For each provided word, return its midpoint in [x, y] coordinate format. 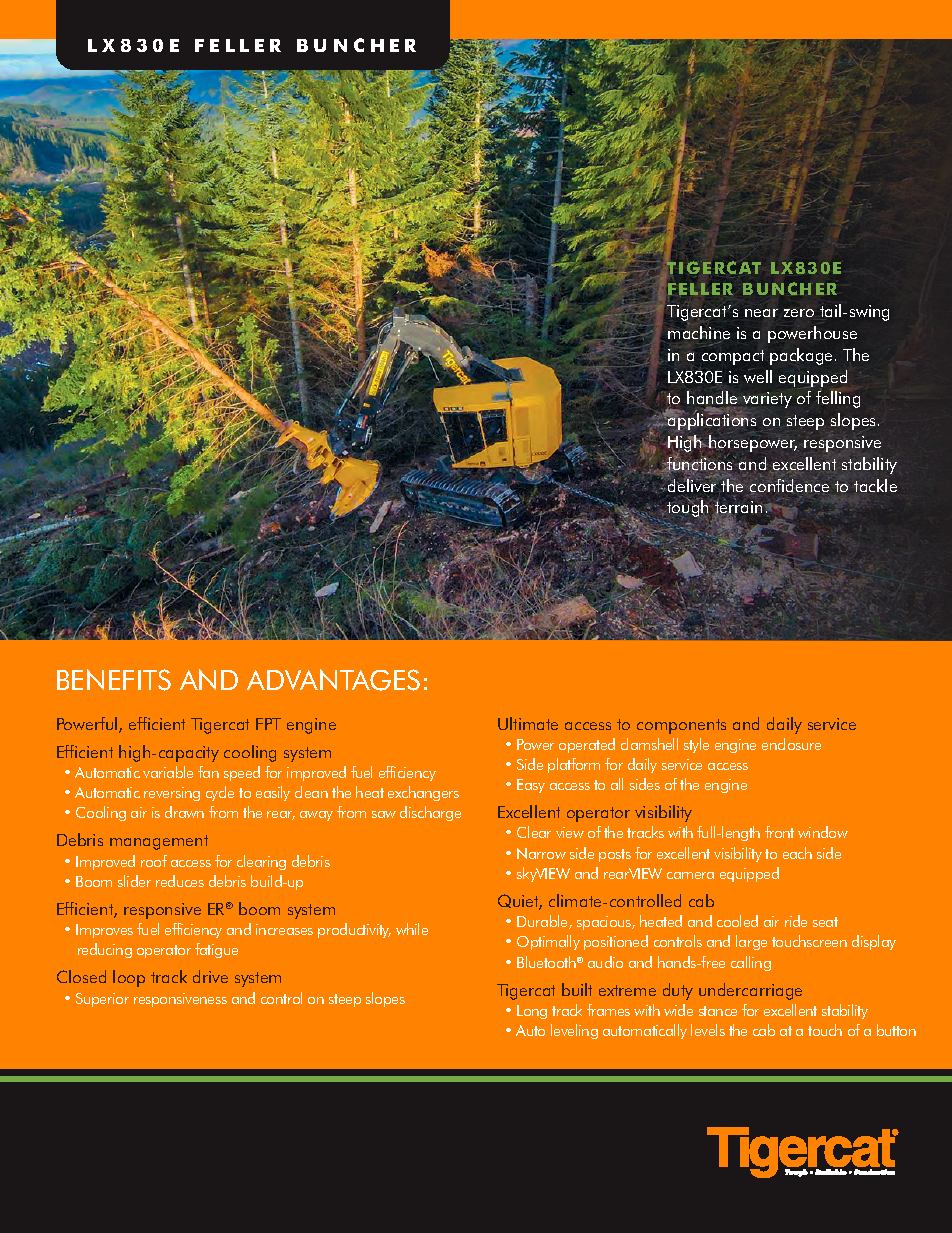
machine [699, 332]
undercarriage [750, 991]
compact [733, 357]
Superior [102, 1000]
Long [532, 1012]
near [761, 313]
